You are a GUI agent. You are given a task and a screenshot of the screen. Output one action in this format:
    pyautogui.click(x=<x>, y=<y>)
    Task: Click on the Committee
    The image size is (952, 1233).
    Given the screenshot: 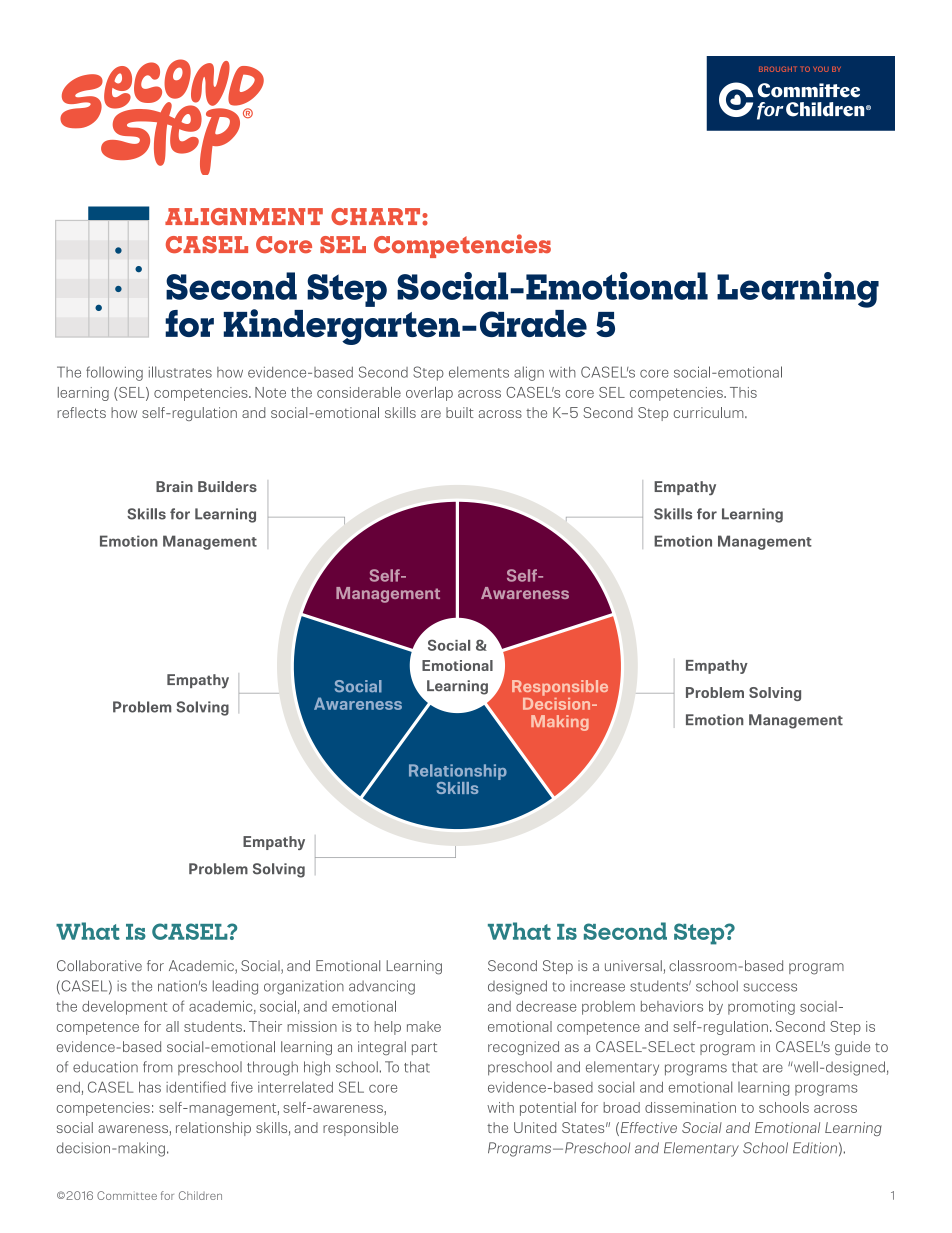 What is the action you would take?
    pyautogui.click(x=127, y=1195)
